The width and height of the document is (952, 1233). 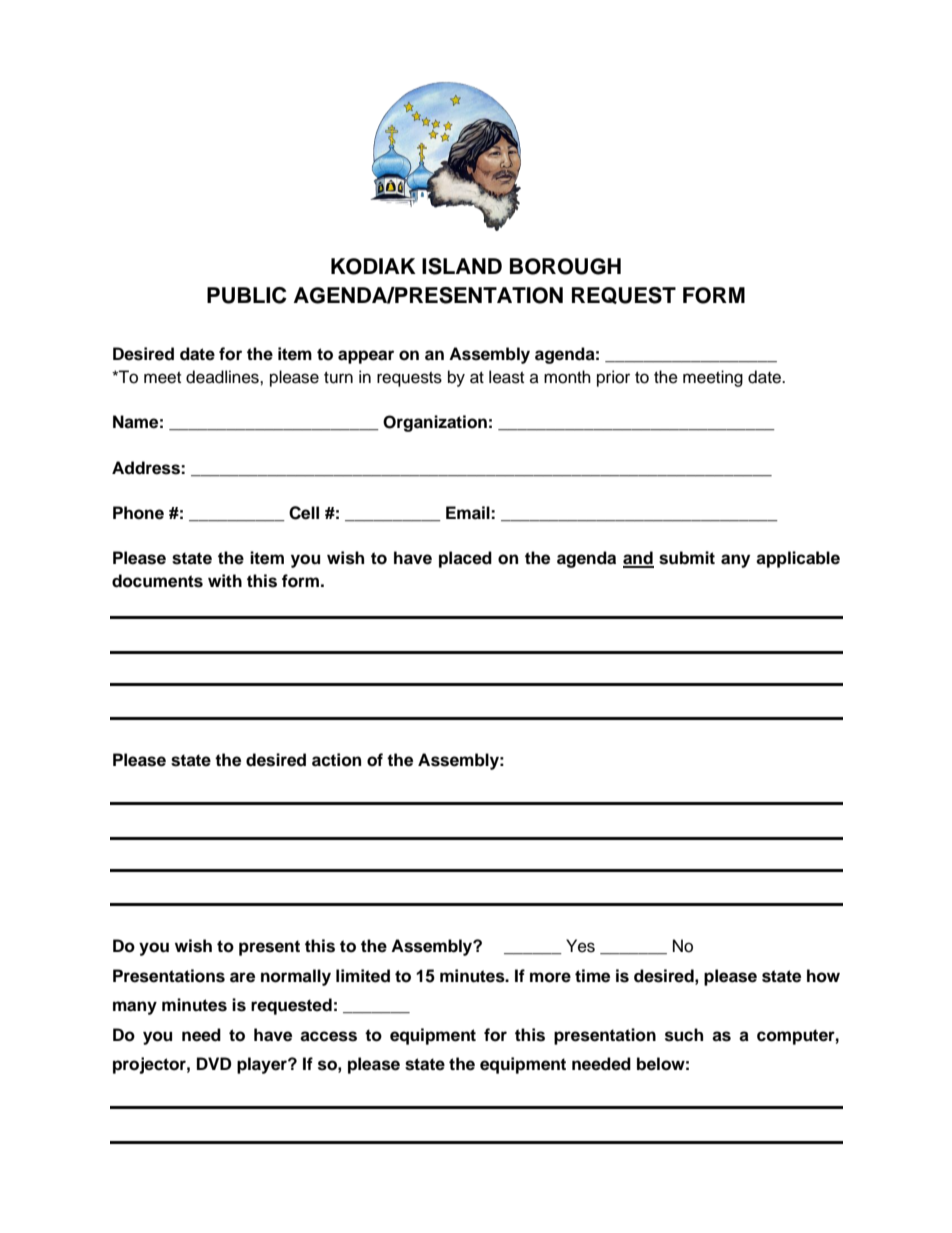 I want to click on DVD, so click(x=214, y=1063).
